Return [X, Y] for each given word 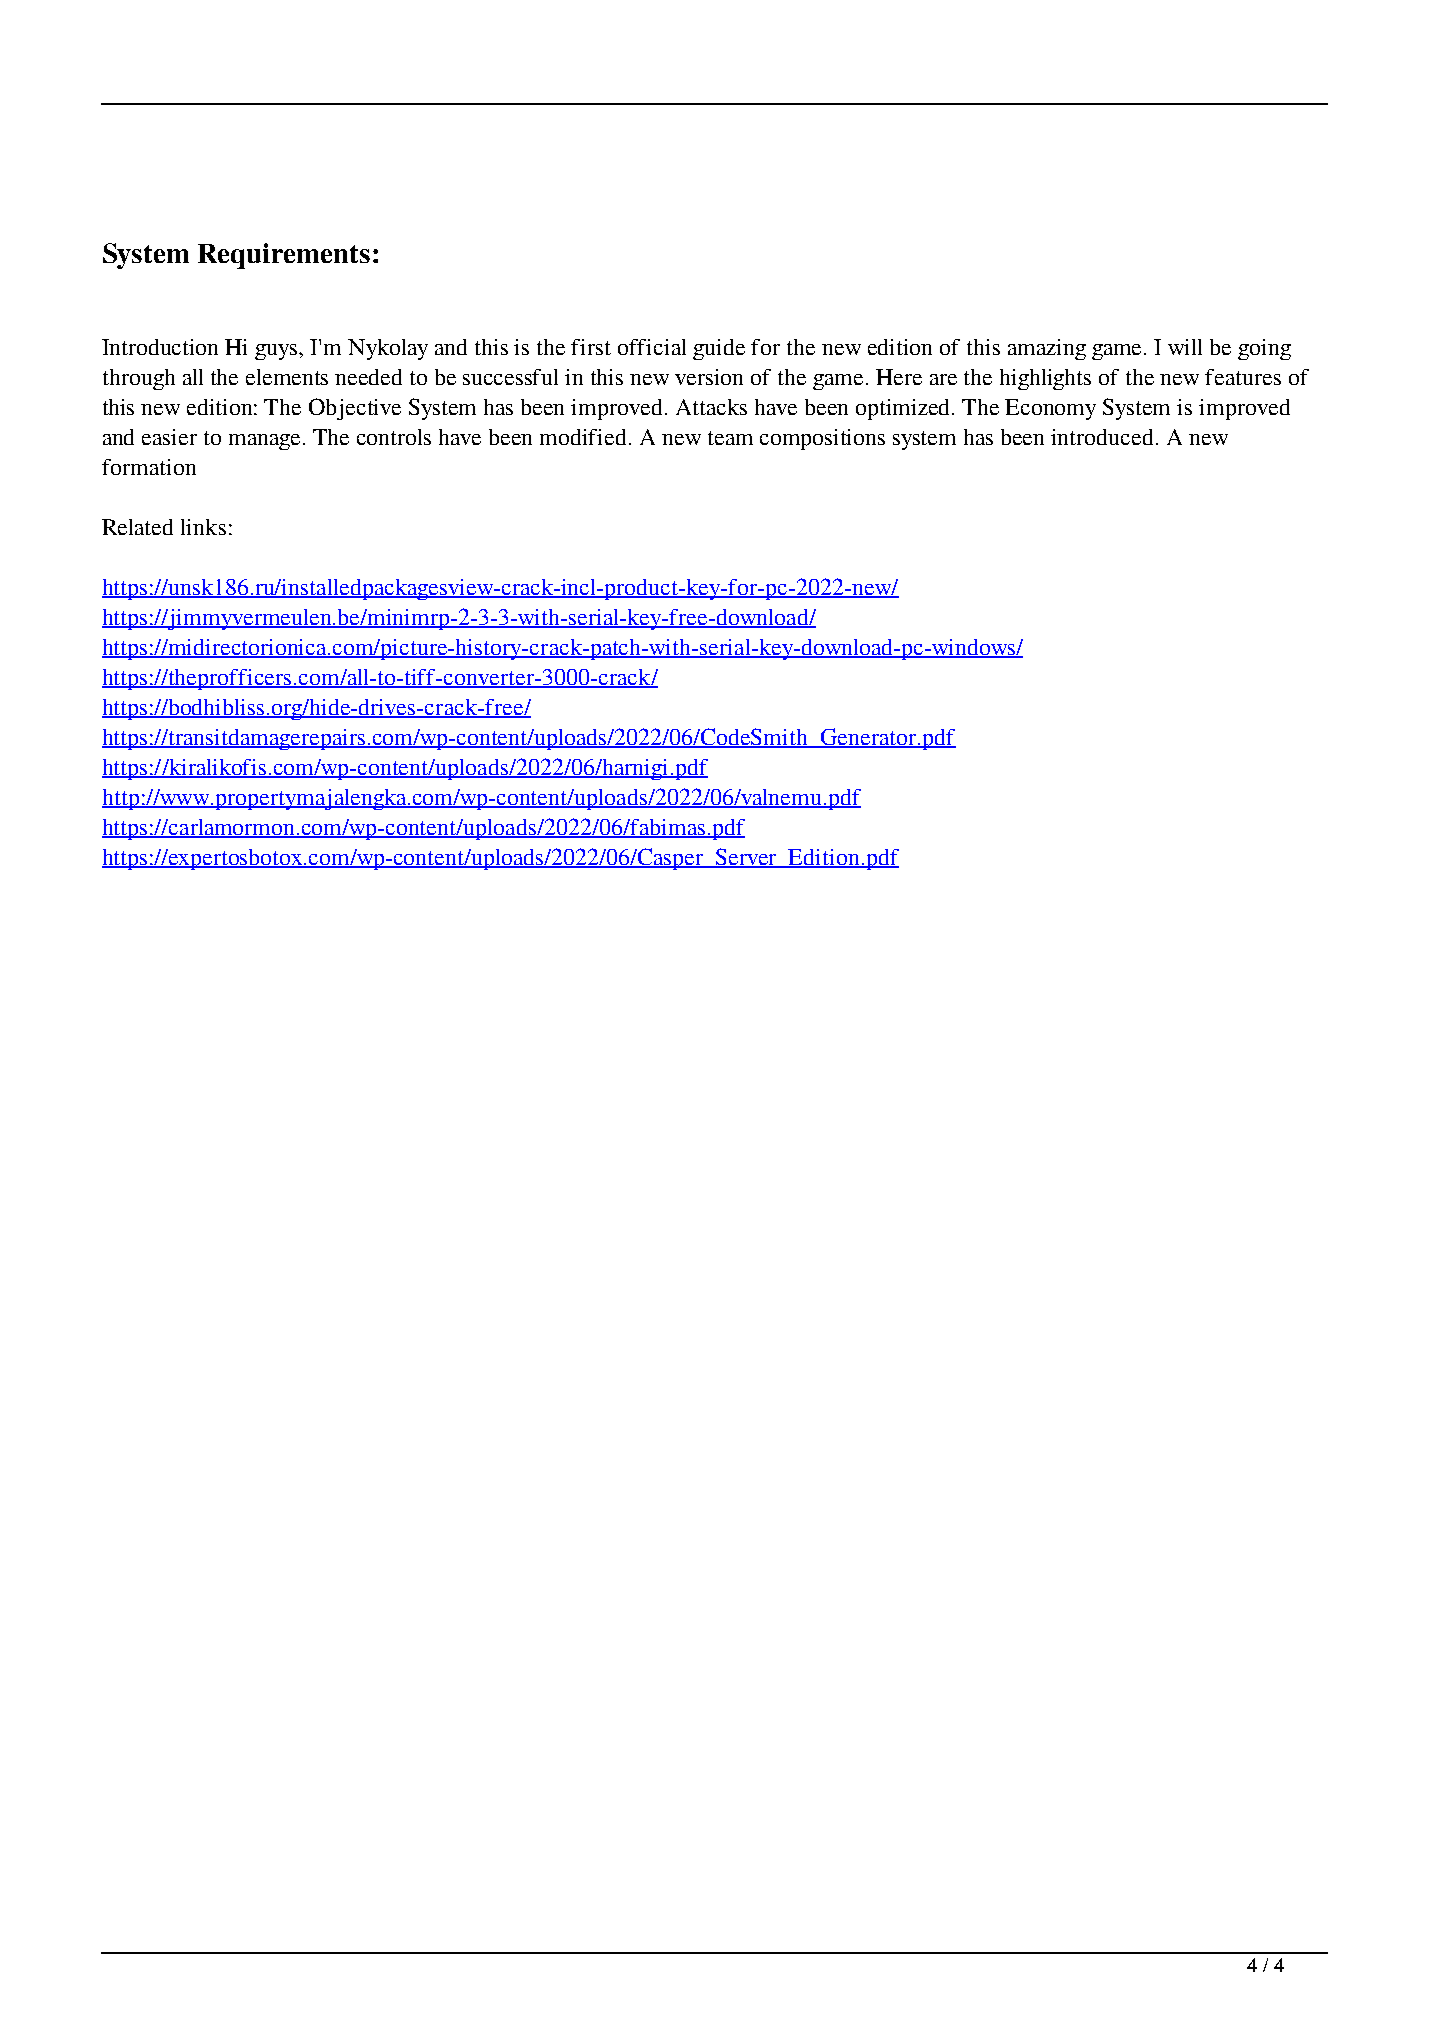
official [652, 347]
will [1185, 347]
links [203, 527]
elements [287, 377]
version [709, 377]
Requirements [284, 256]
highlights [1045, 379]
